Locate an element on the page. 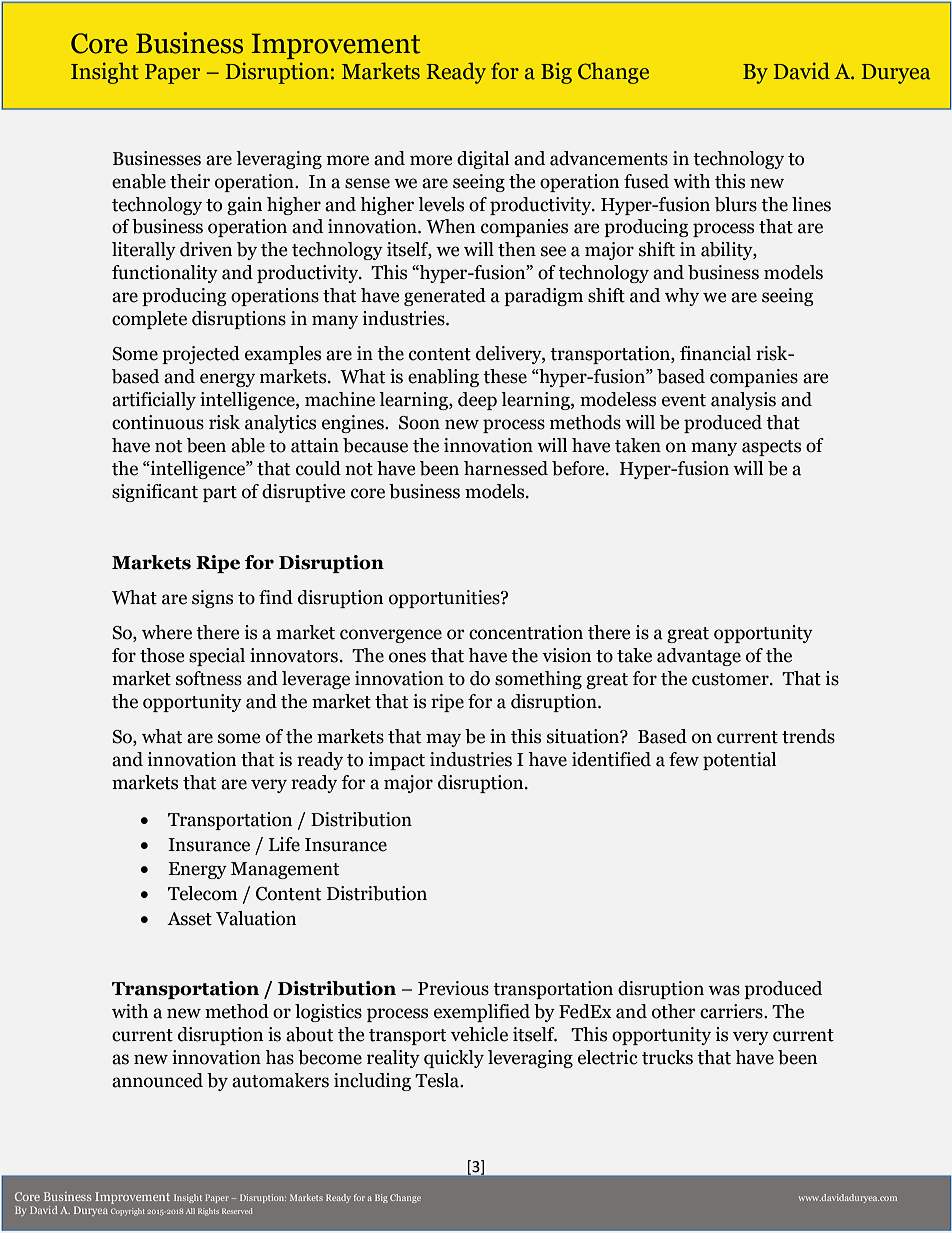  Rights is located at coordinates (208, 1212).
